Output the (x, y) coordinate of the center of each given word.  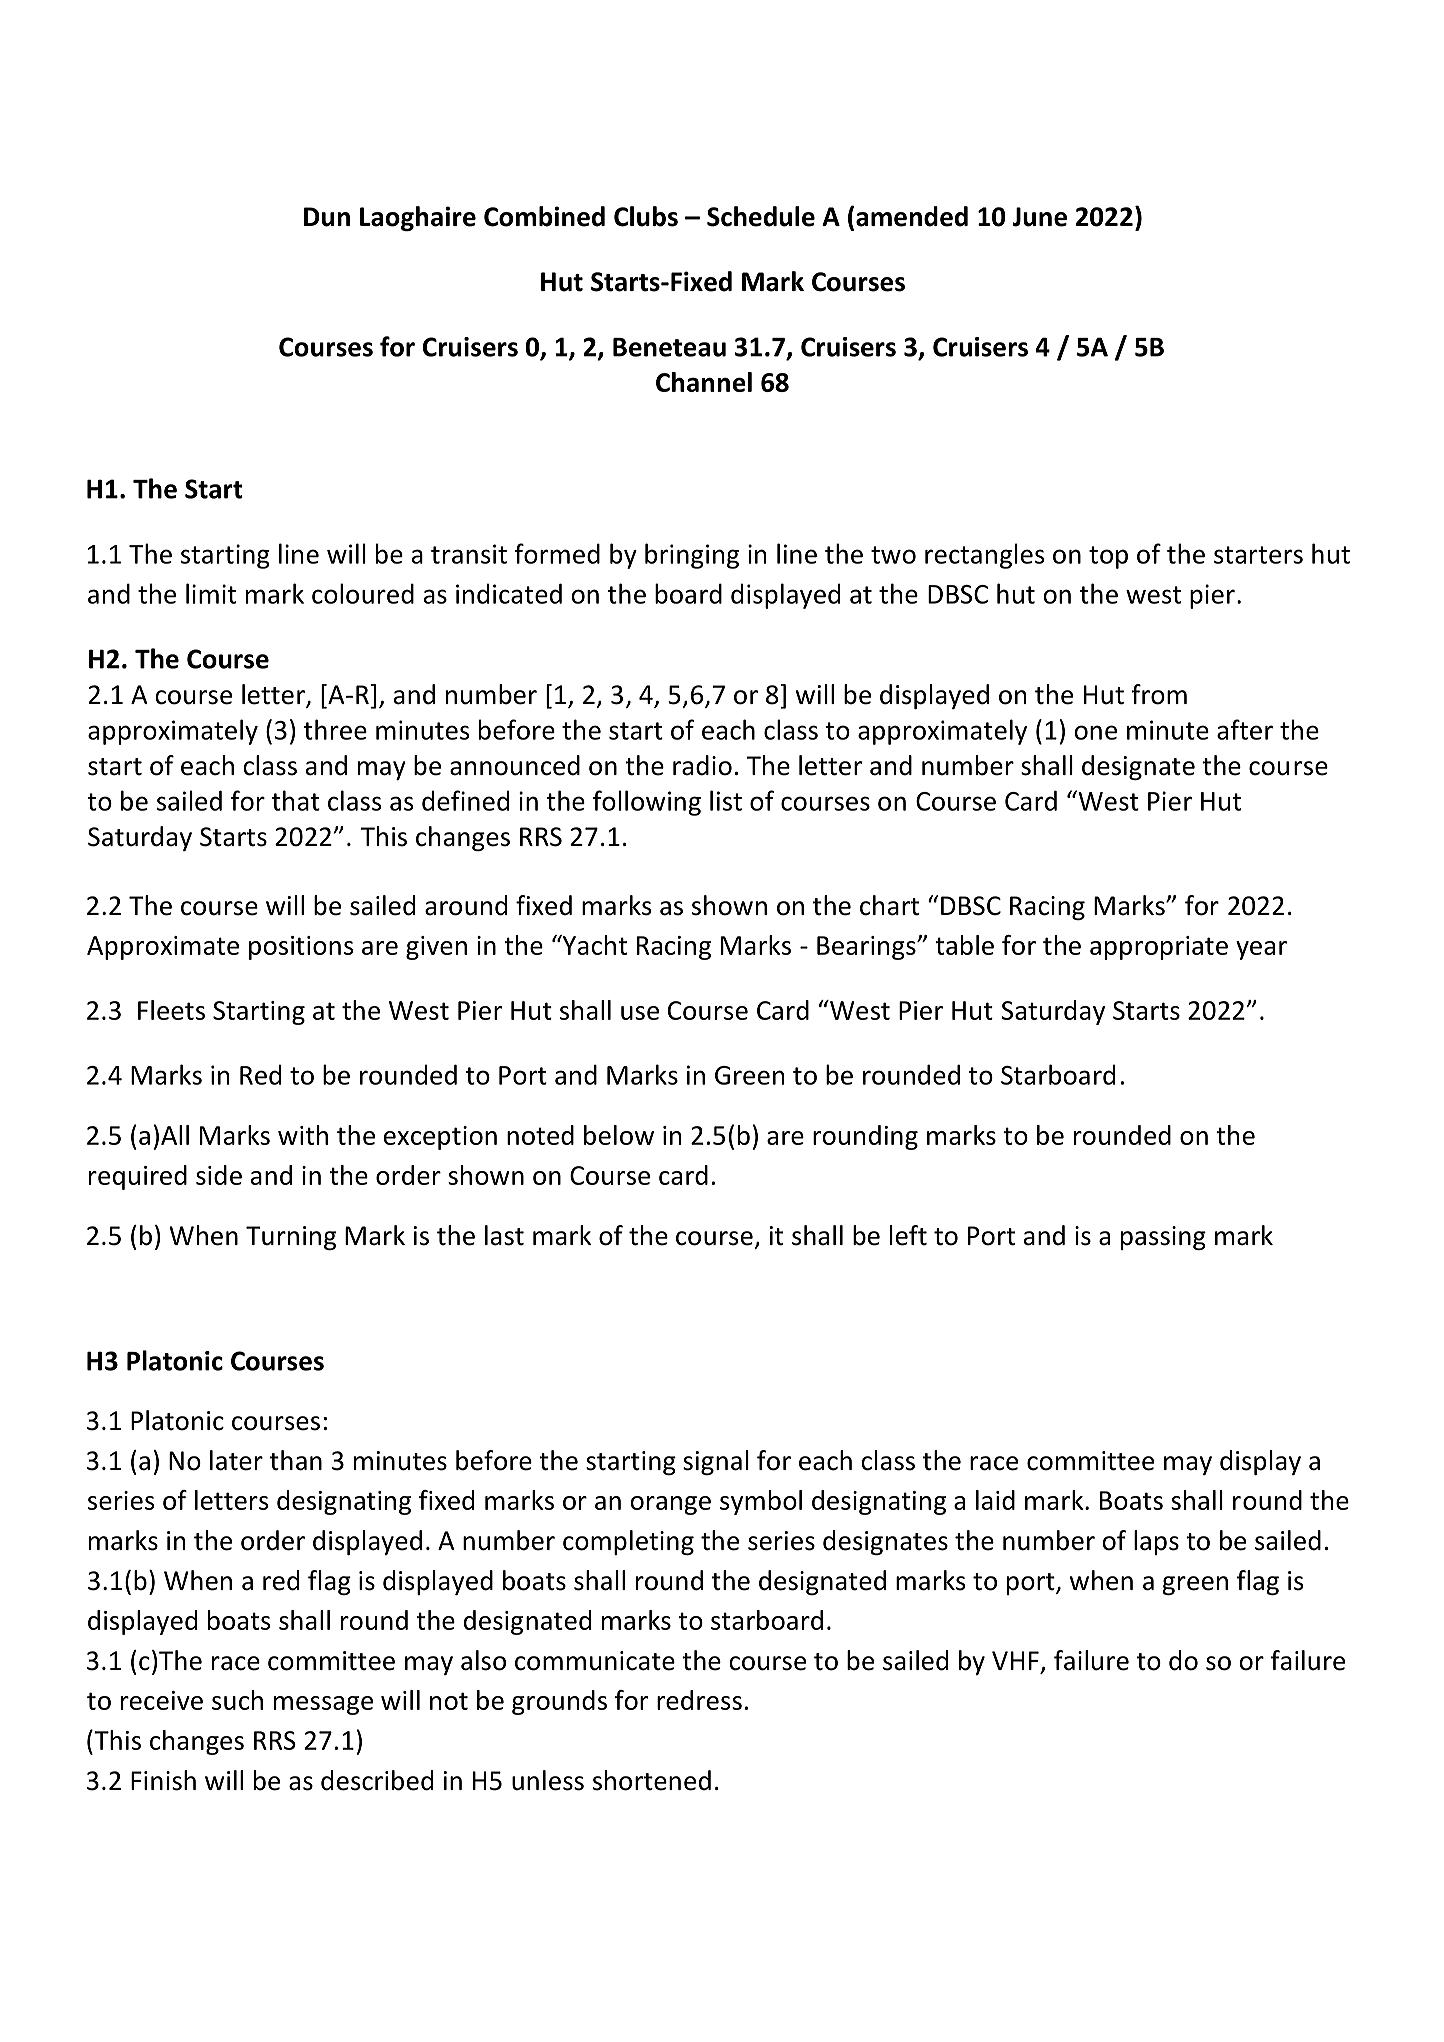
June (1039, 217)
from (1159, 694)
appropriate (1159, 948)
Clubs (646, 216)
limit (211, 593)
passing (1163, 1238)
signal (716, 1462)
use (640, 1013)
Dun (327, 217)
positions (301, 948)
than (296, 1460)
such (237, 1700)
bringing (692, 556)
